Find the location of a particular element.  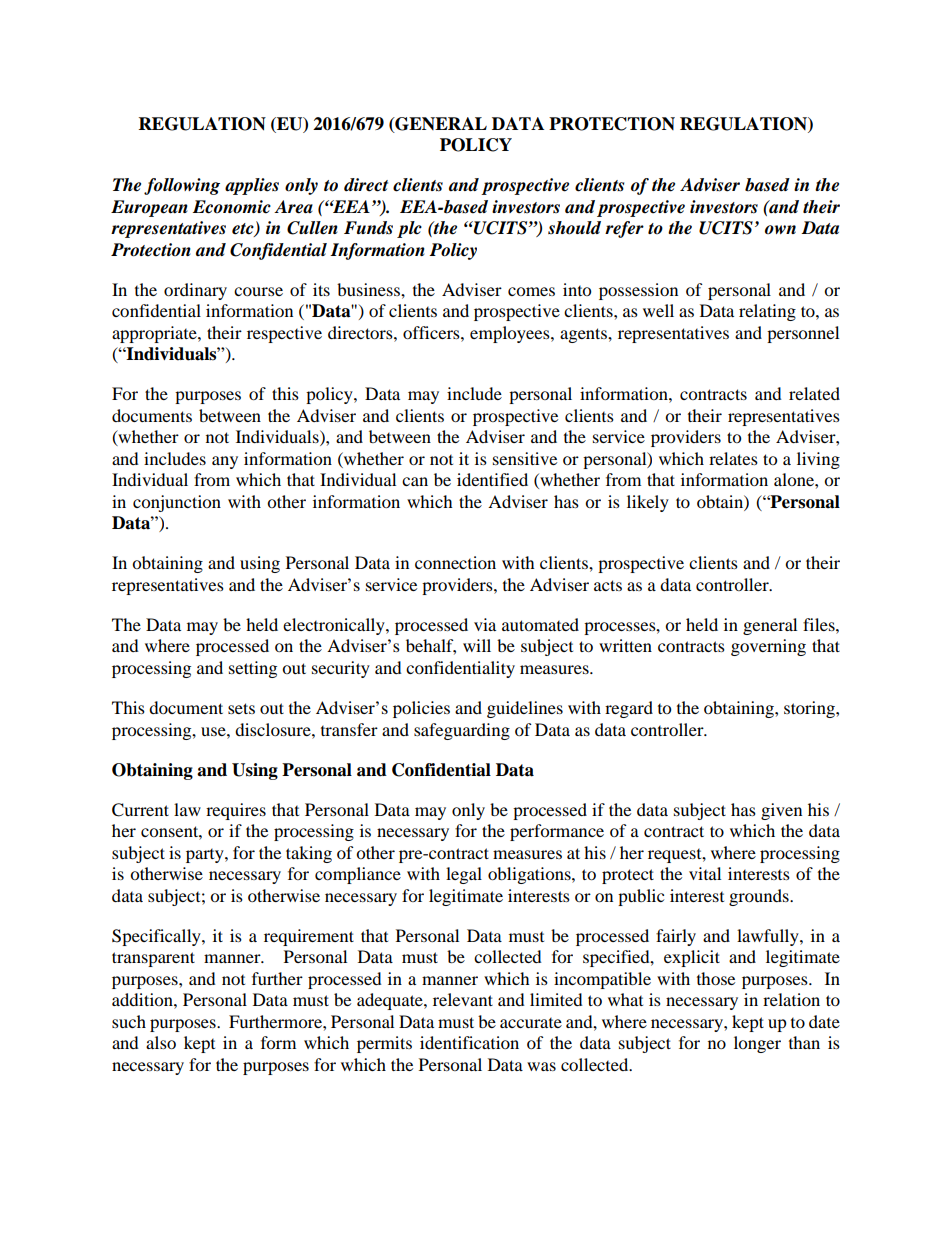

requires is located at coordinates (236, 811).
